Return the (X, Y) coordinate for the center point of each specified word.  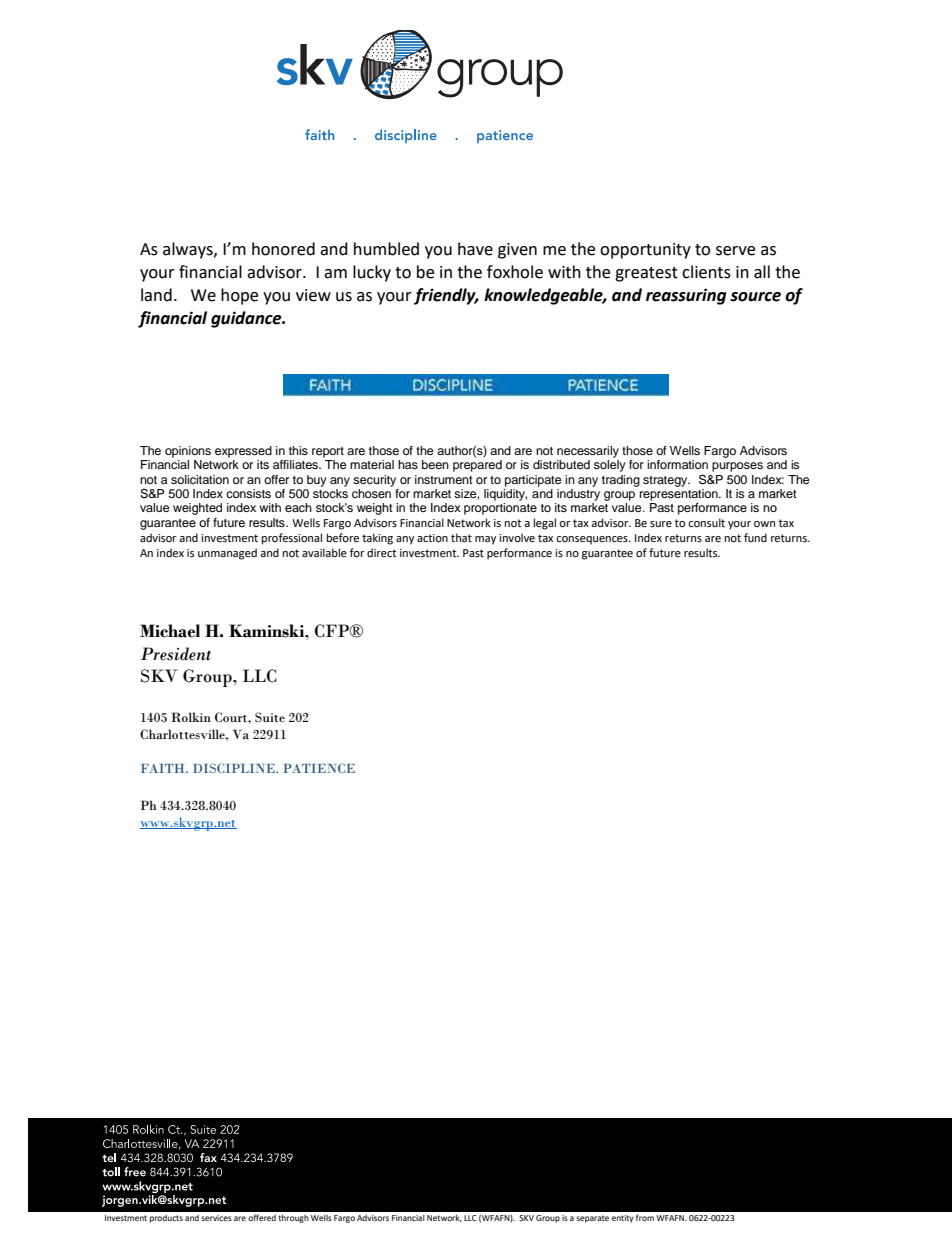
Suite (270, 717)
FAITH (164, 768)
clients (706, 272)
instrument (444, 479)
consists (248, 493)
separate (592, 1219)
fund (755, 537)
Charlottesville (183, 734)
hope (239, 296)
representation (680, 493)
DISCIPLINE (235, 768)
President (176, 654)
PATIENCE (319, 768)
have (475, 249)
